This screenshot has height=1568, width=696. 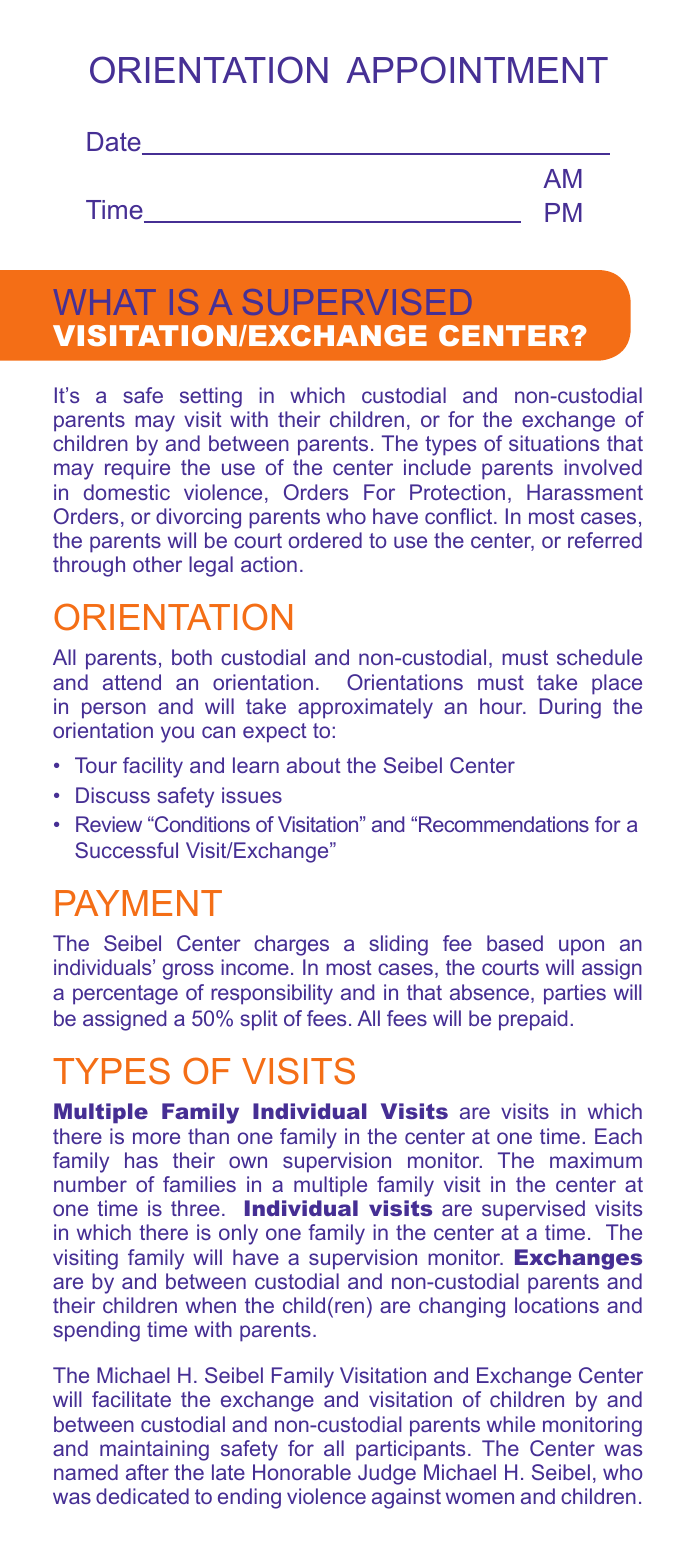 What do you see at coordinates (325, 540) in the screenshot?
I see `ordered` at bounding box center [325, 540].
